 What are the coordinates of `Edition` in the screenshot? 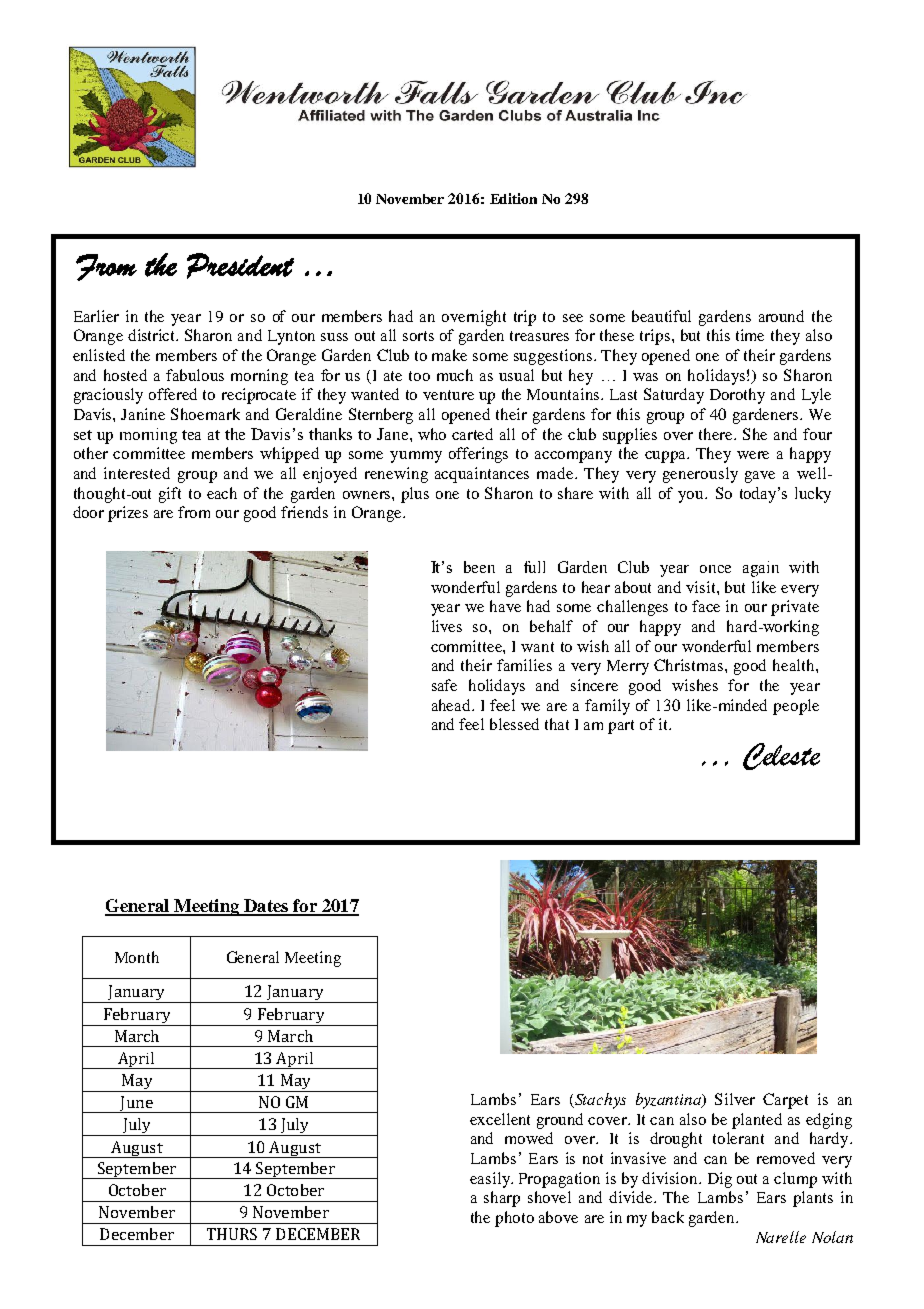 It's located at (513, 198).
